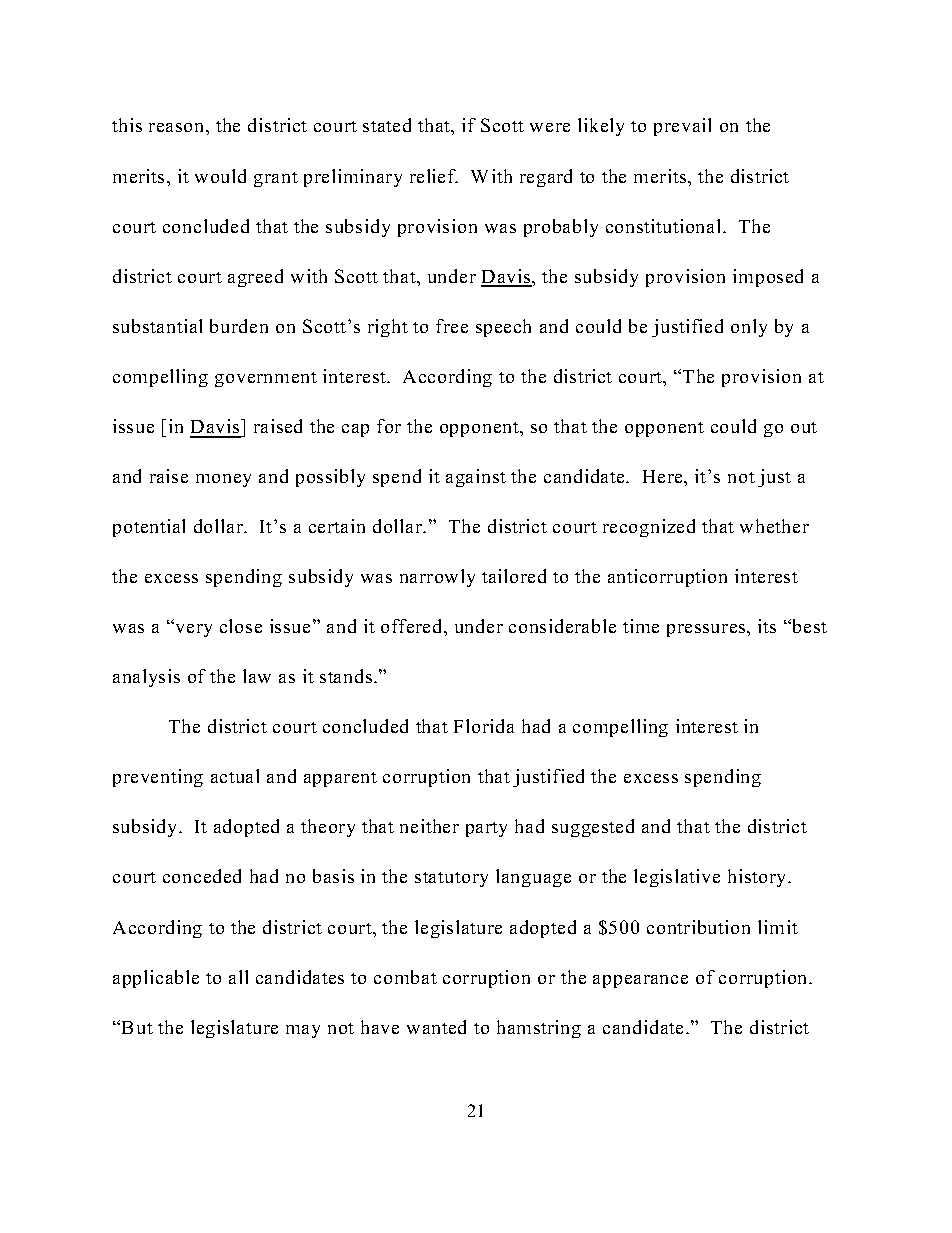  What do you see at coordinates (220, 176) in the image?
I see `would` at bounding box center [220, 176].
